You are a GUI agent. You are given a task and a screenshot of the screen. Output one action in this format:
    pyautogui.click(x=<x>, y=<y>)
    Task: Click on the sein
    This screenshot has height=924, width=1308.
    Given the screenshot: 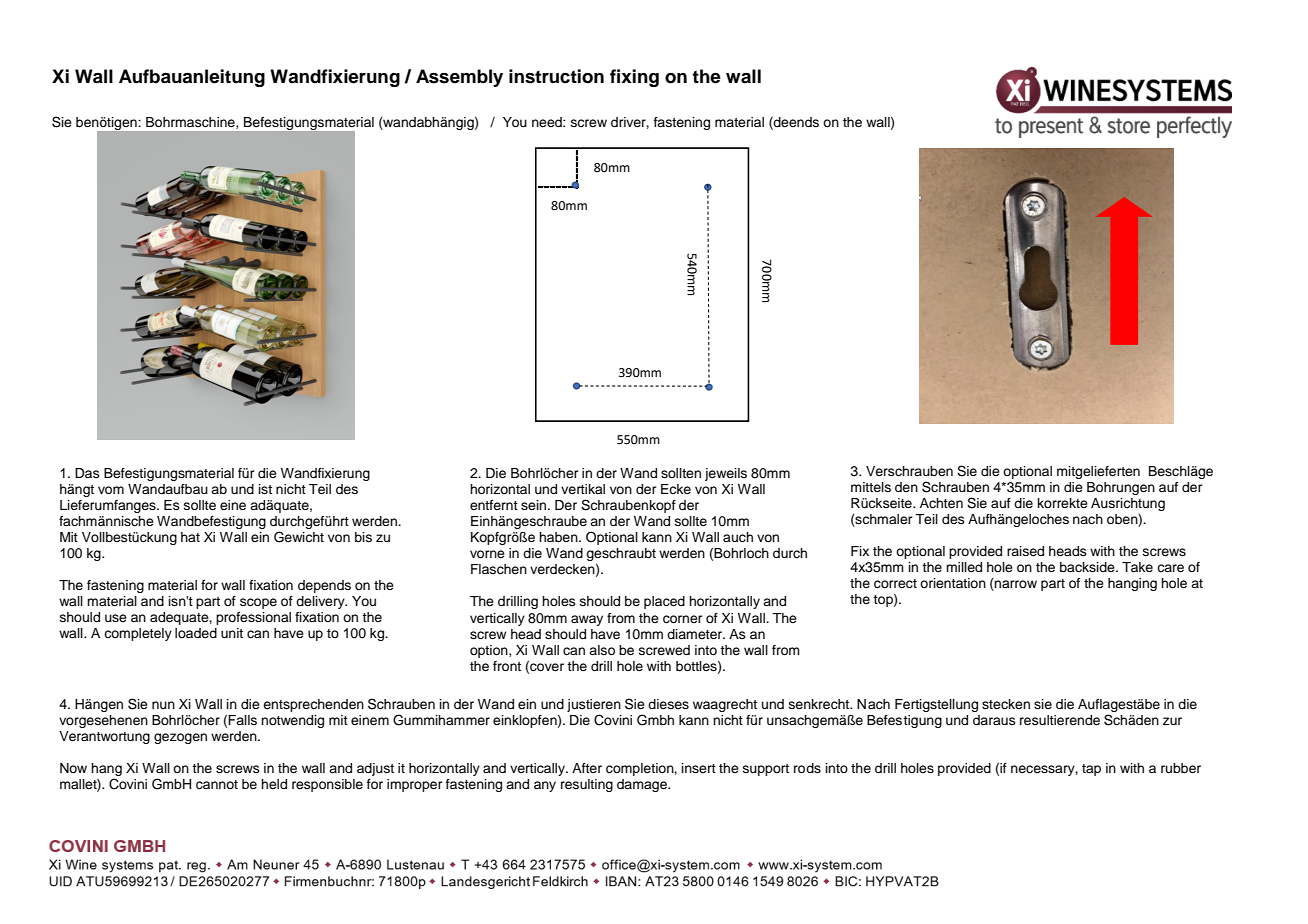 What is the action you would take?
    pyautogui.click(x=535, y=505)
